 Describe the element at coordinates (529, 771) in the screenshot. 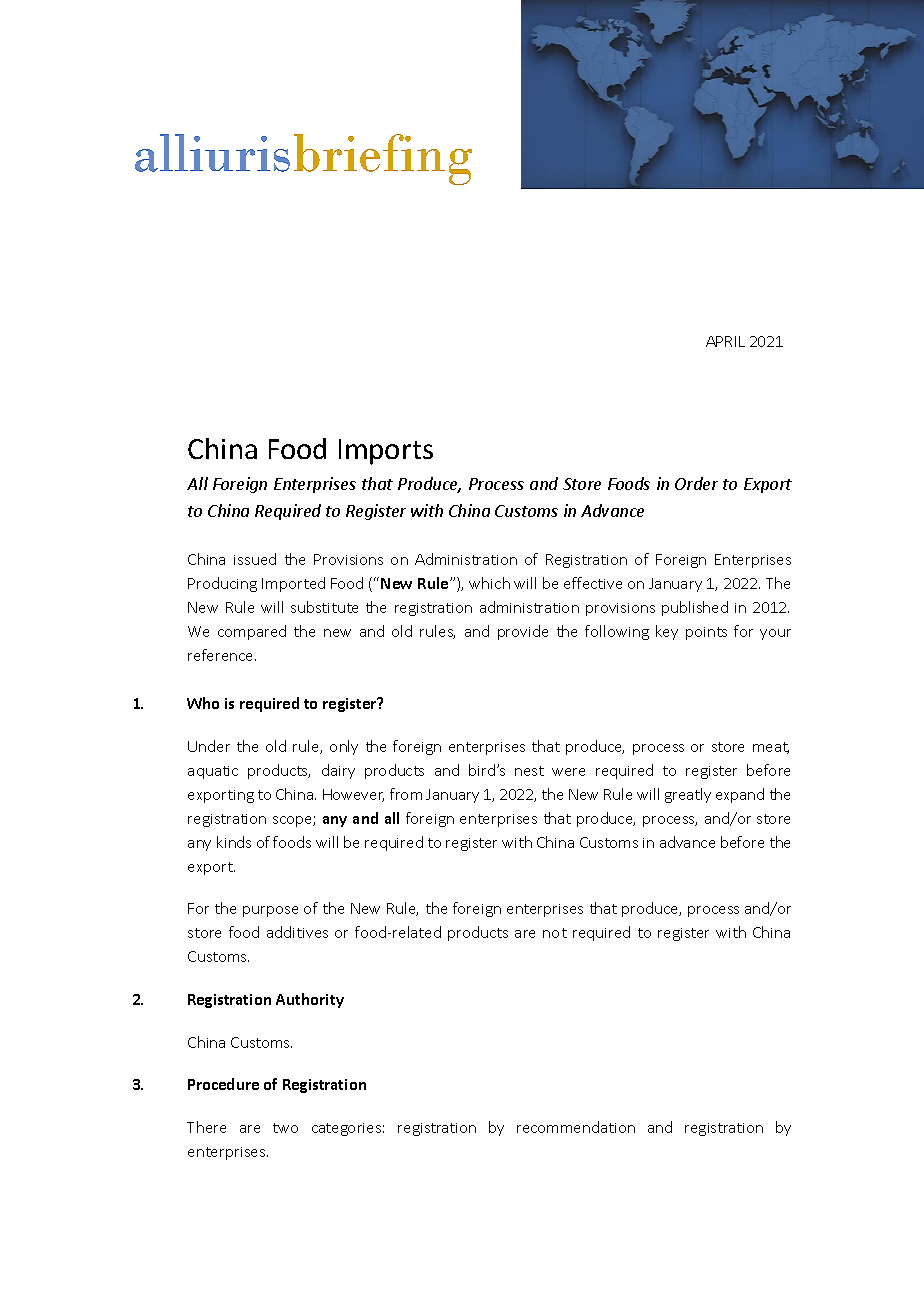

I see `nest` at that location.
